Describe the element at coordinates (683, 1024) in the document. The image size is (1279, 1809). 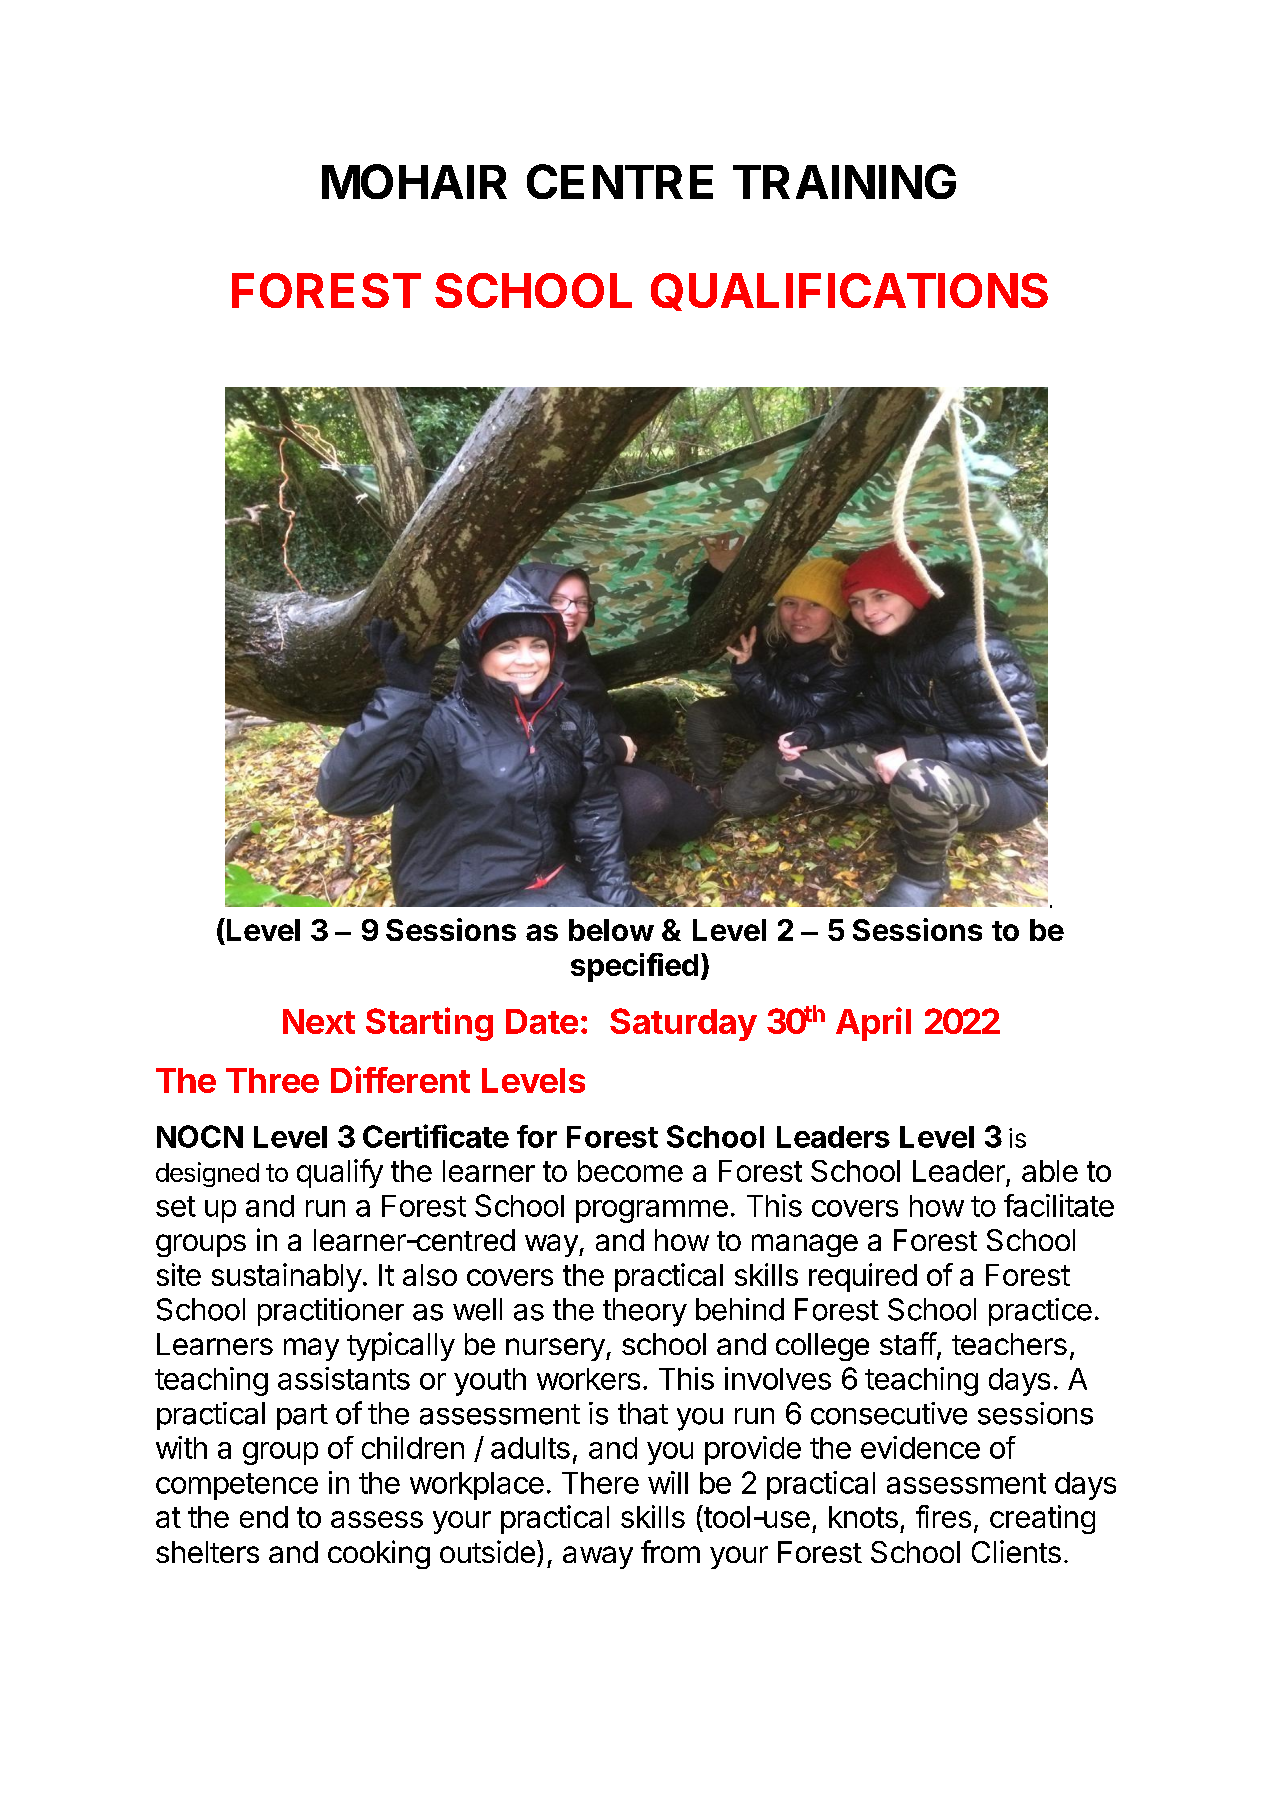
I see `Saturday` at that location.
